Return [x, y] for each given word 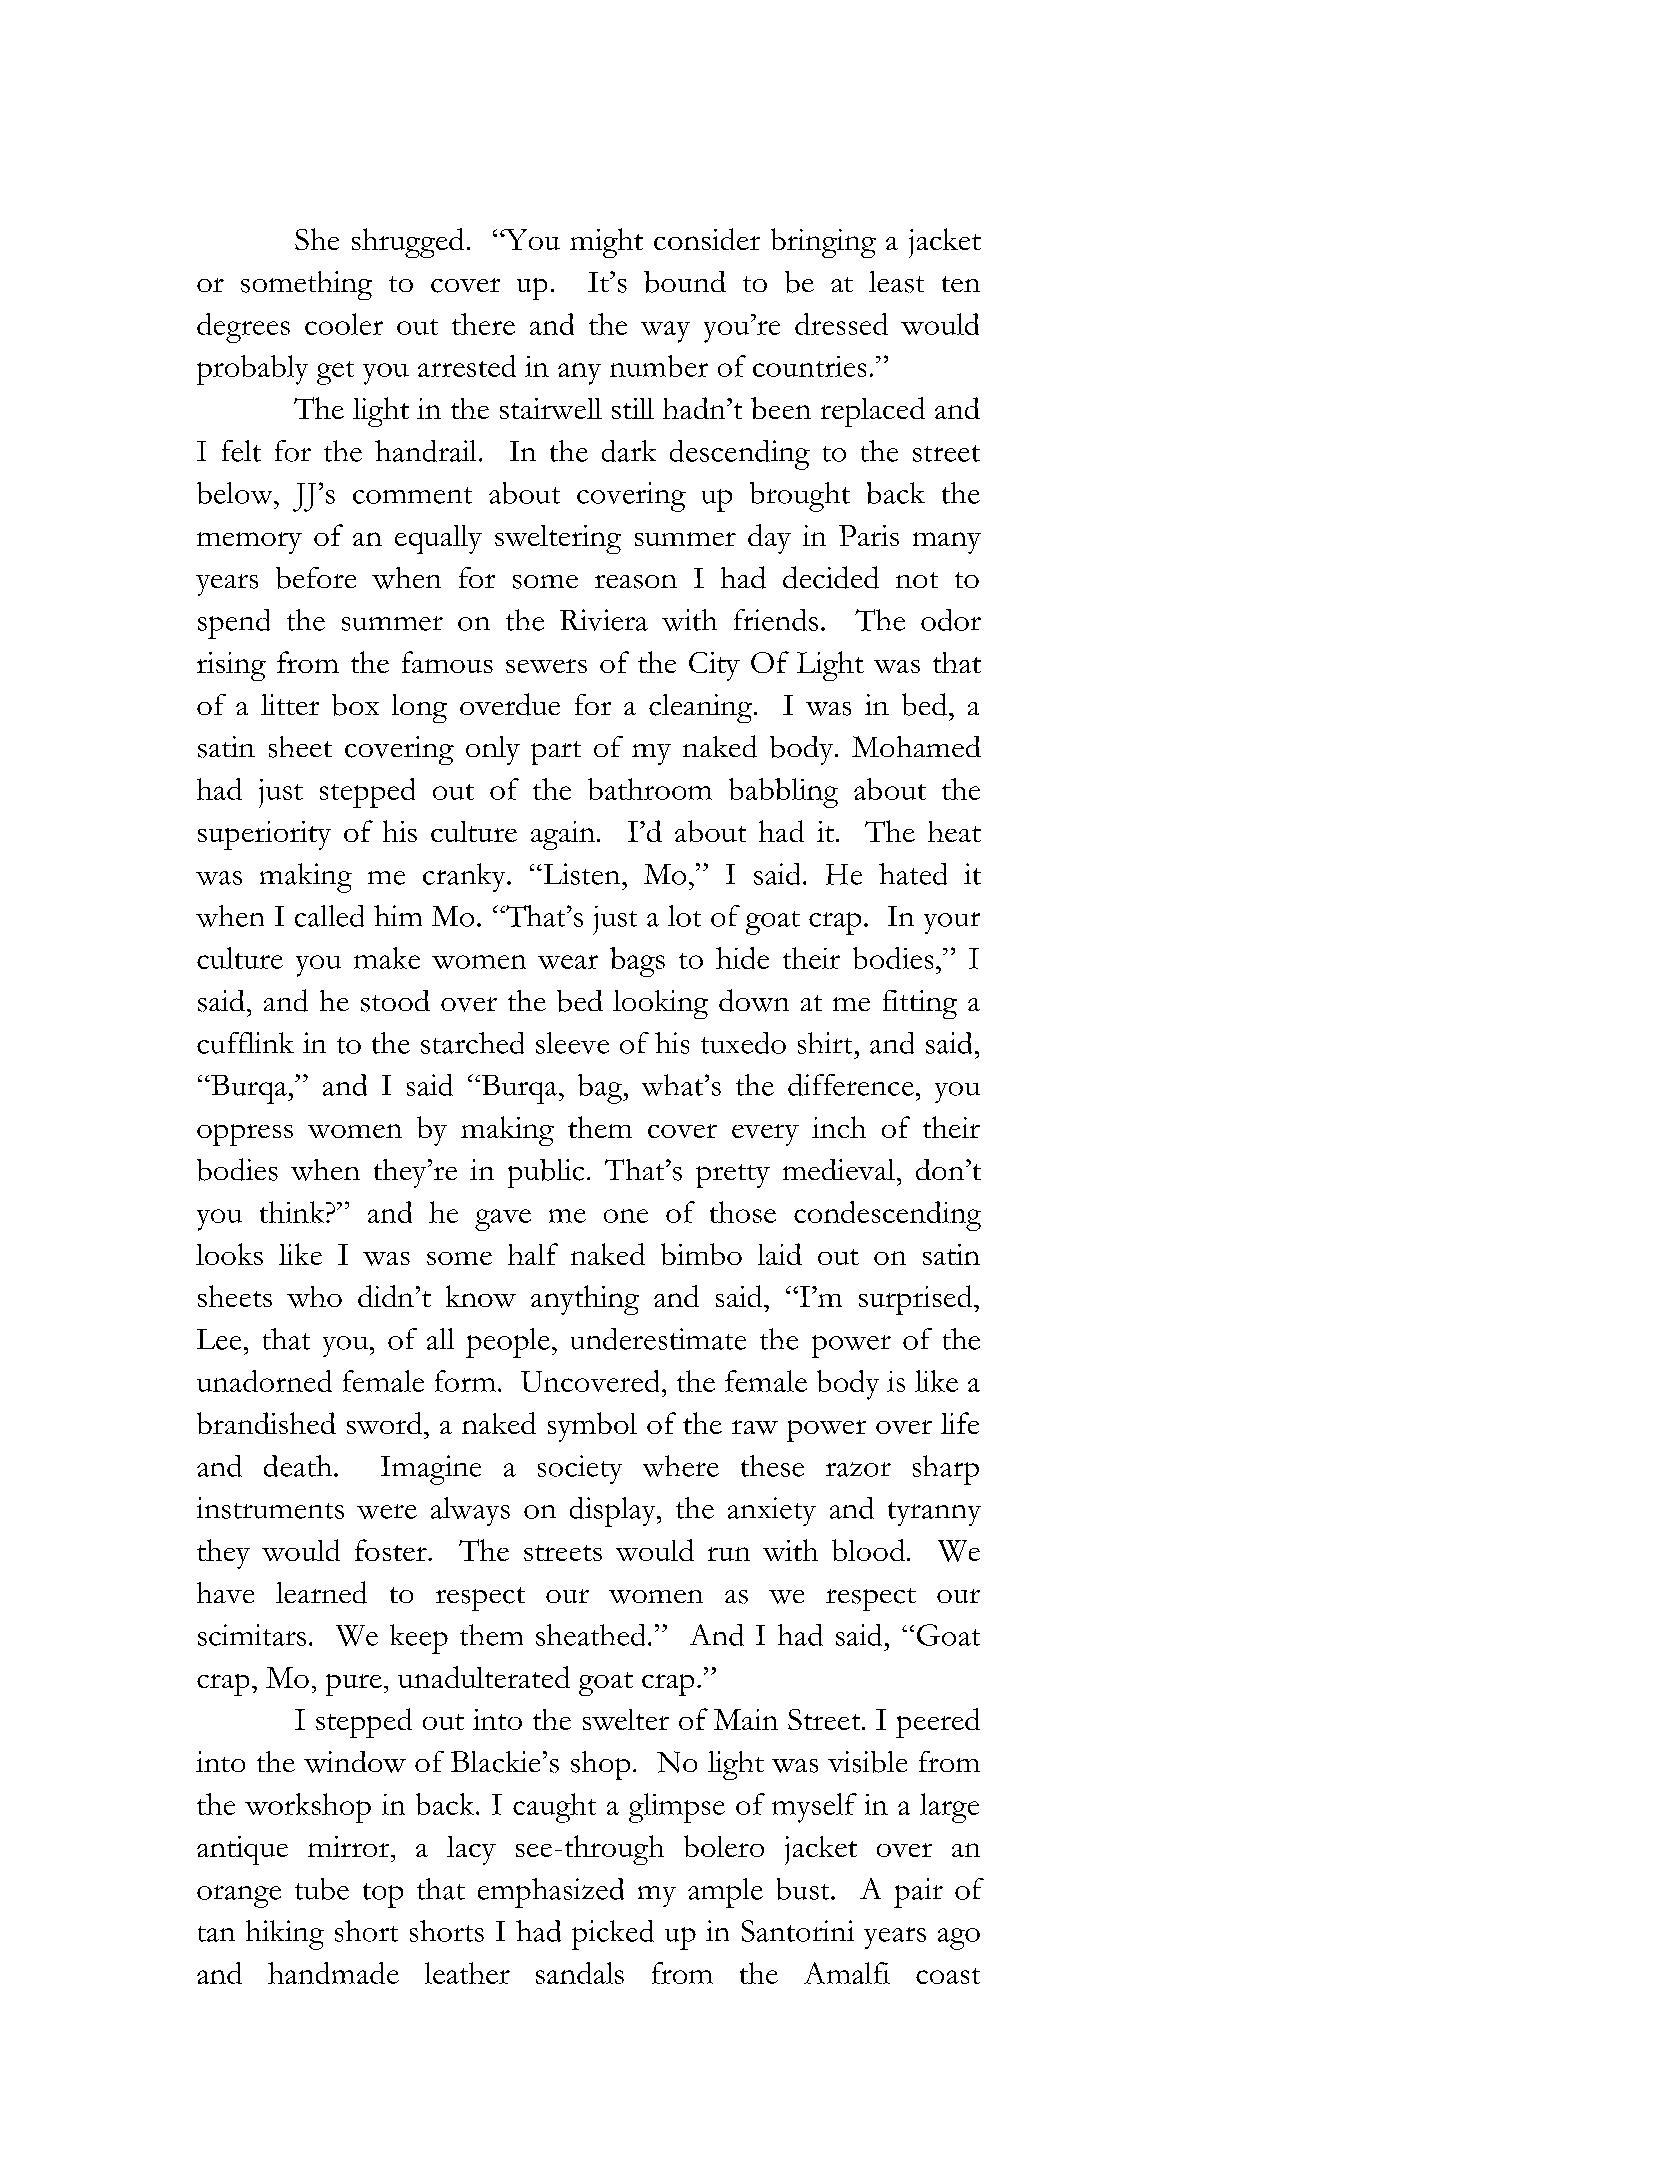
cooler [344, 324]
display [614, 1512]
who [314, 1297]
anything [585, 1300]
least [896, 282]
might [606, 243]
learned [321, 1592]
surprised [917, 1300]
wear [568, 962]
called [329, 916]
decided [831, 577]
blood [868, 1550]
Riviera [604, 620]
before [316, 578]
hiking [285, 1935]
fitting [920, 1004]
